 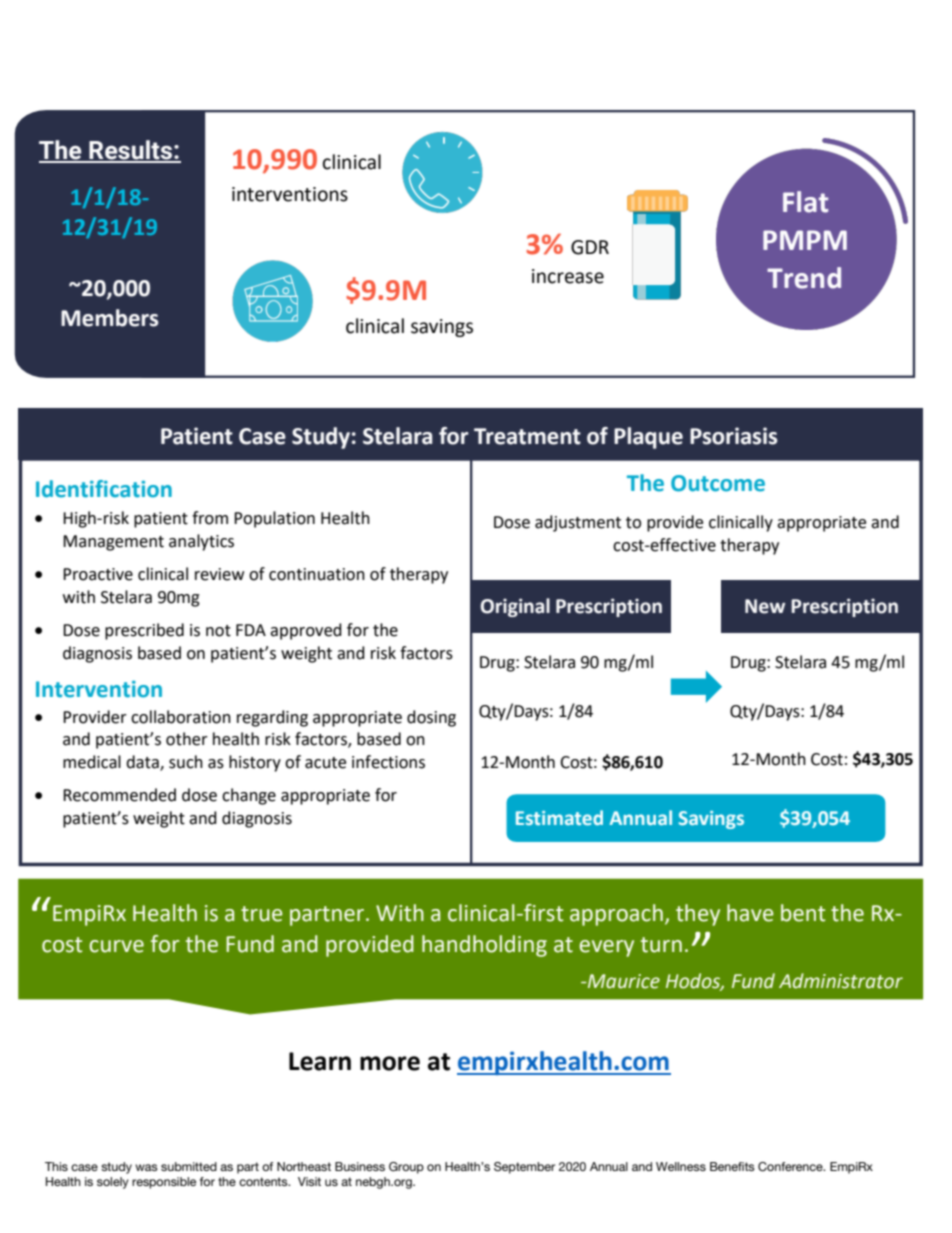 What do you see at coordinates (805, 202) in the document?
I see `Flat` at bounding box center [805, 202].
